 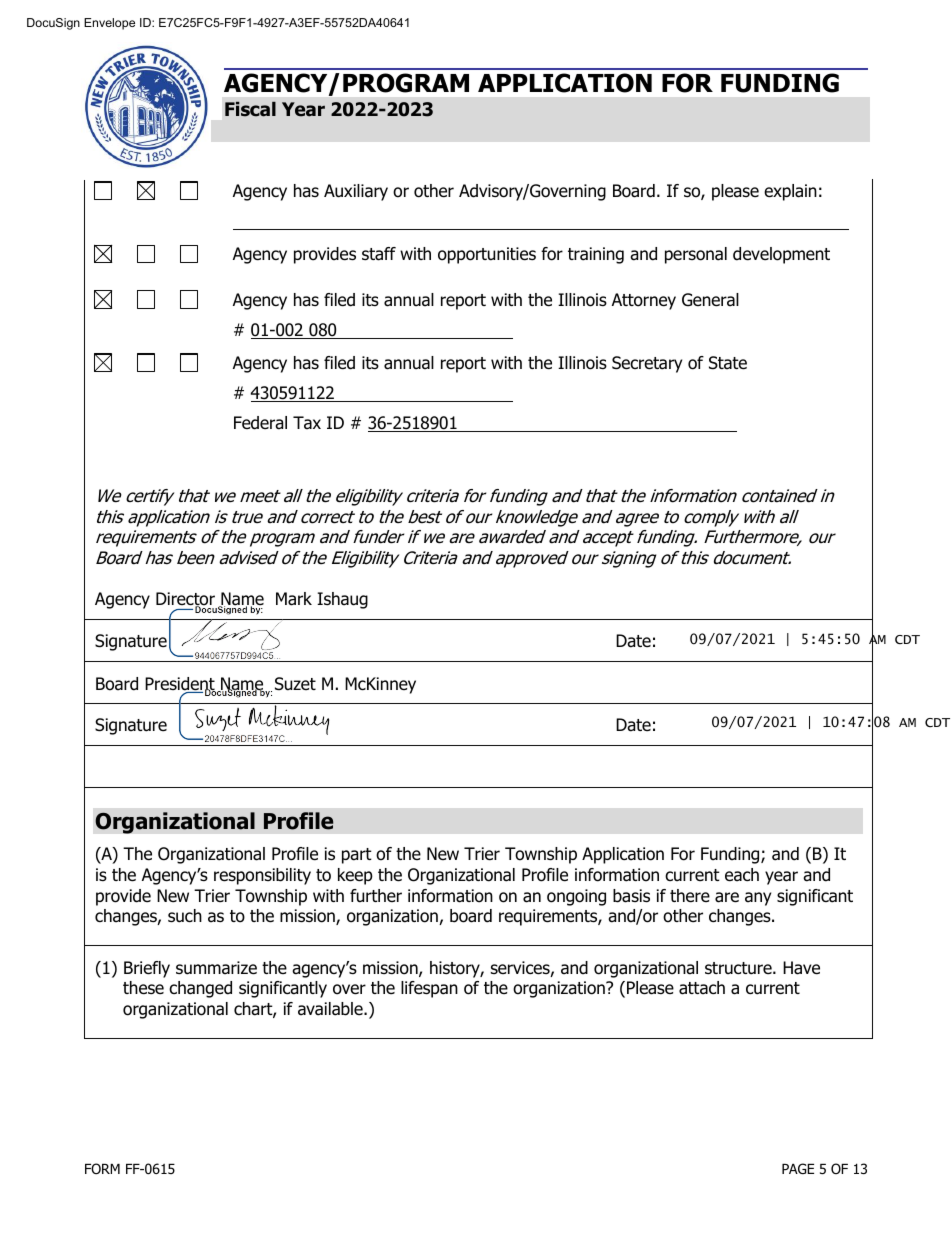 I want to click on Tax, so click(x=307, y=423).
